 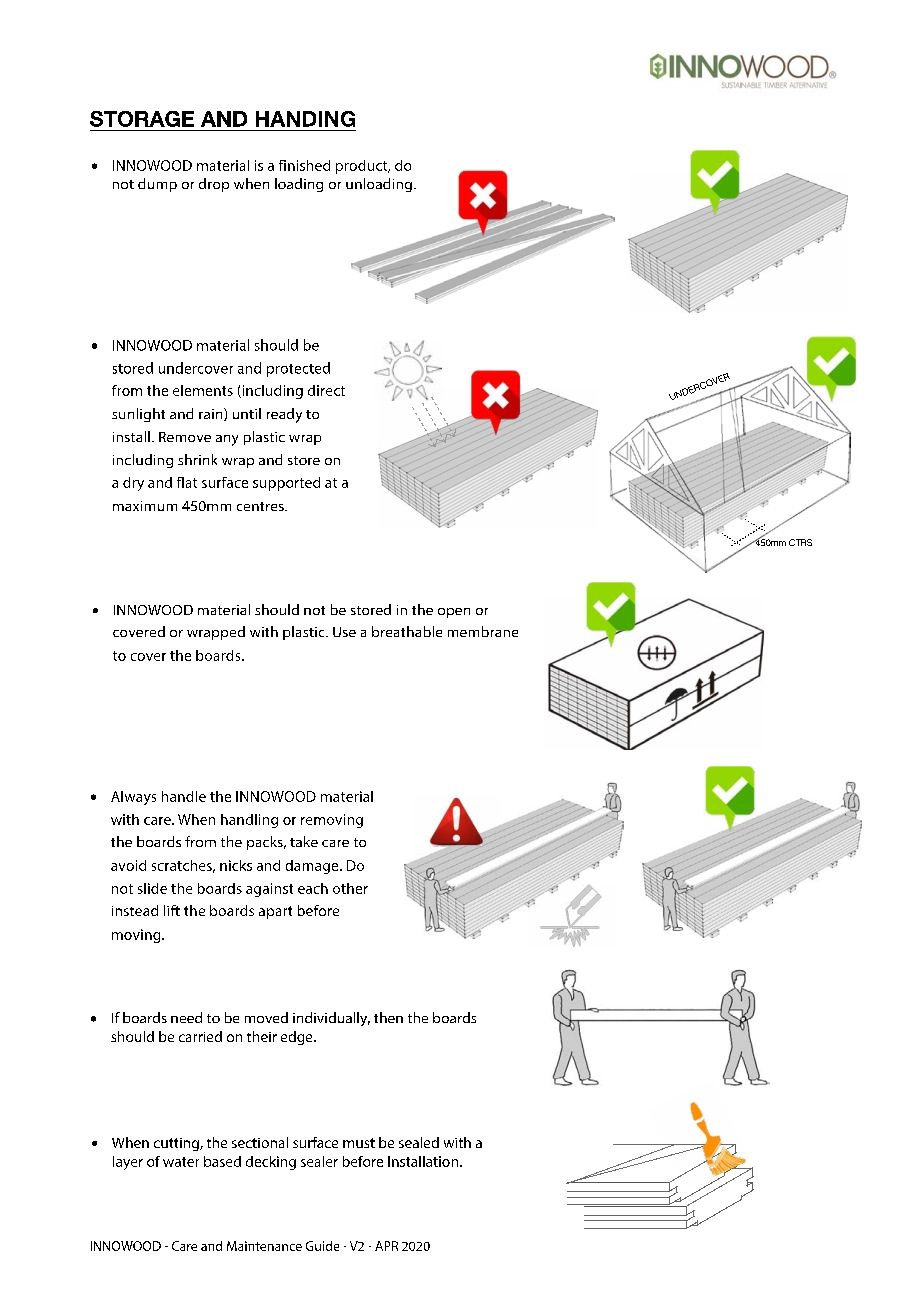 What do you see at coordinates (800, 542) in the document?
I see `CTRS` at bounding box center [800, 542].
